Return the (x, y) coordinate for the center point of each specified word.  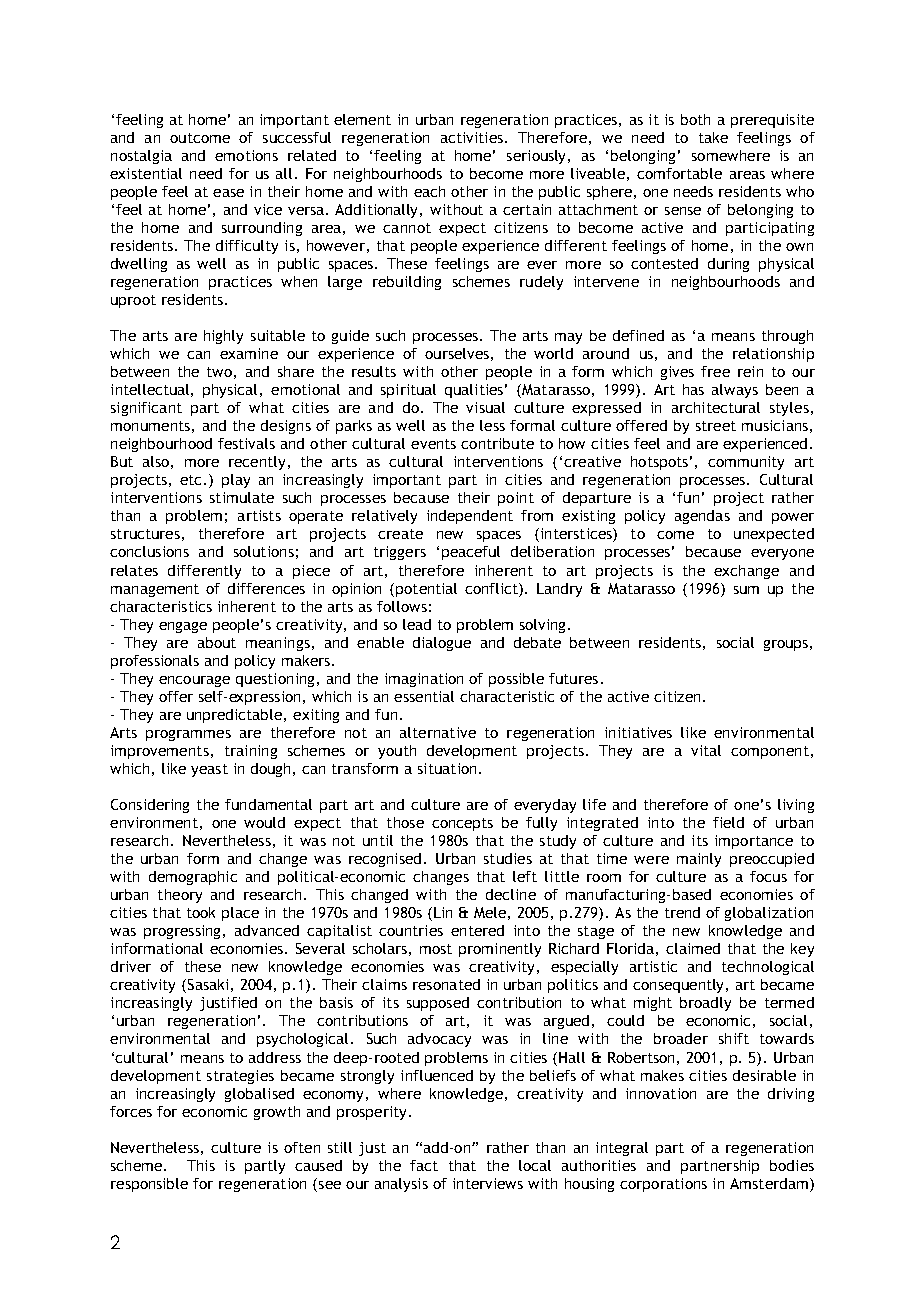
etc (192, 480)
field (728, 822)
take (713, 137)
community (746, 463)
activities (473, 137)
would (264, 822)
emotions (246, 155)
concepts (462, 824)
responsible (149, 1185)
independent (470, 517)
